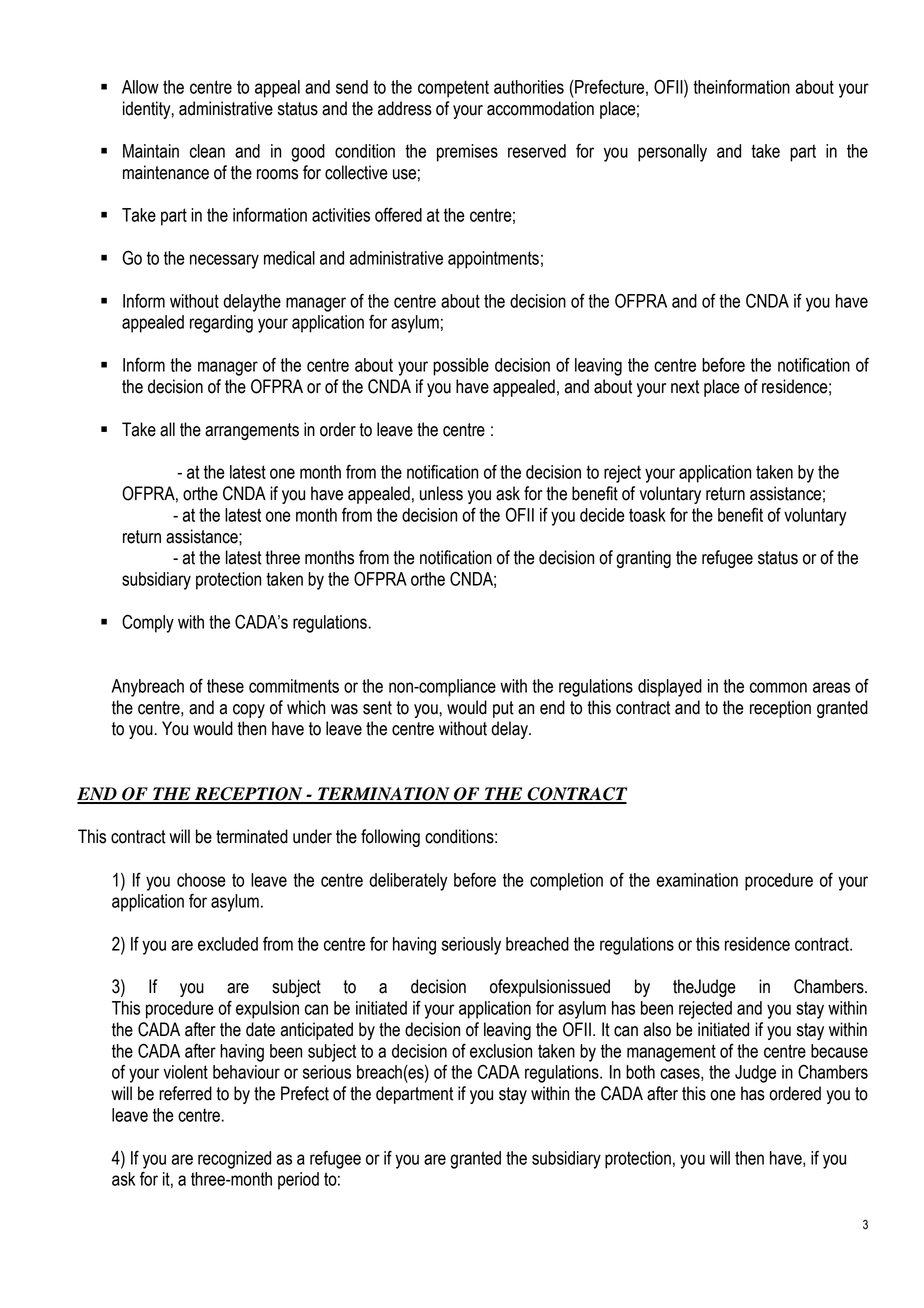 This screenshot has height=1308, width=924. Describe the element at coordinates (441, 493) in the screenshot. I see `unless` at that location.
